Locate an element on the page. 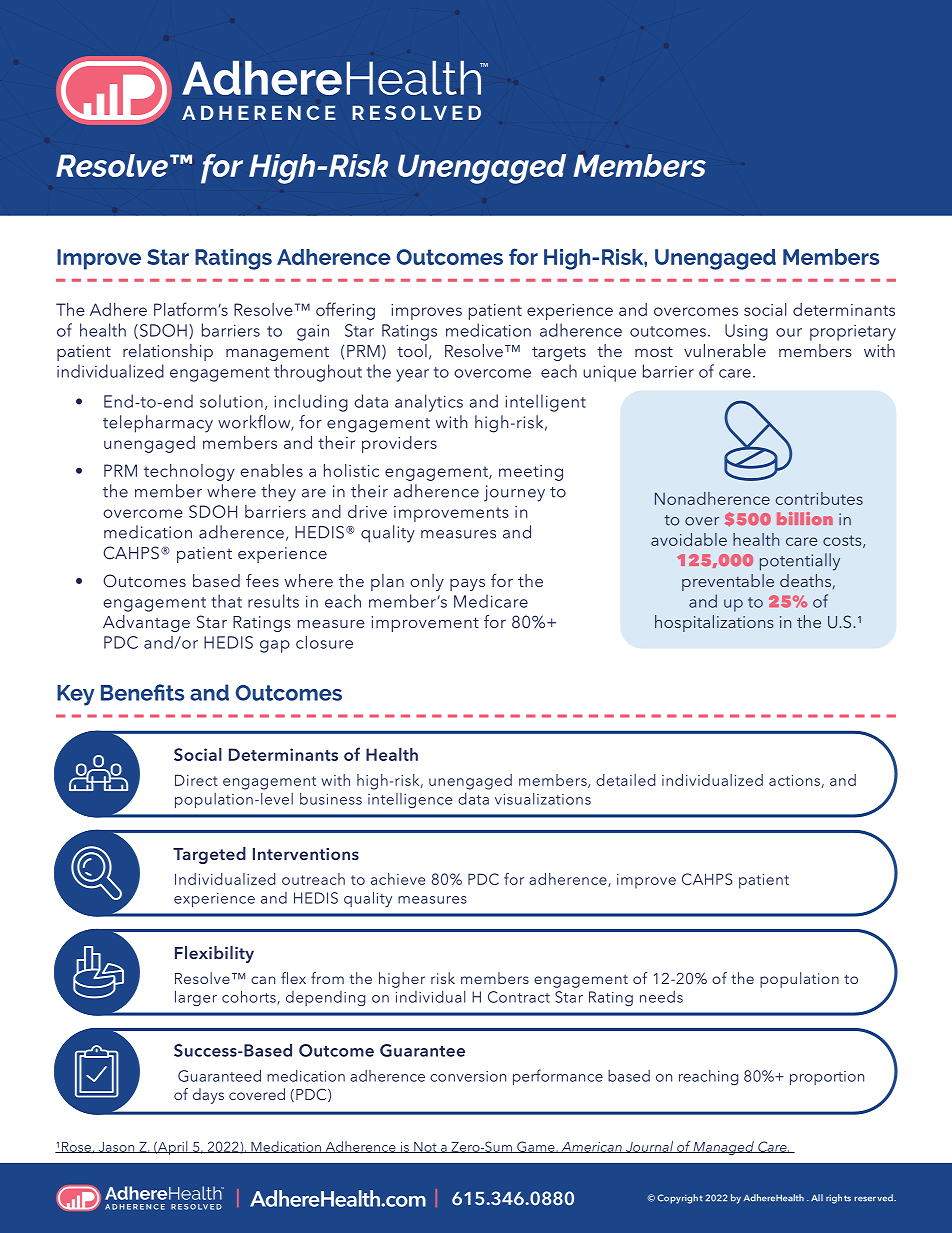 This image has width=952, height=1233. tool is located at coordinates (412, 350).
